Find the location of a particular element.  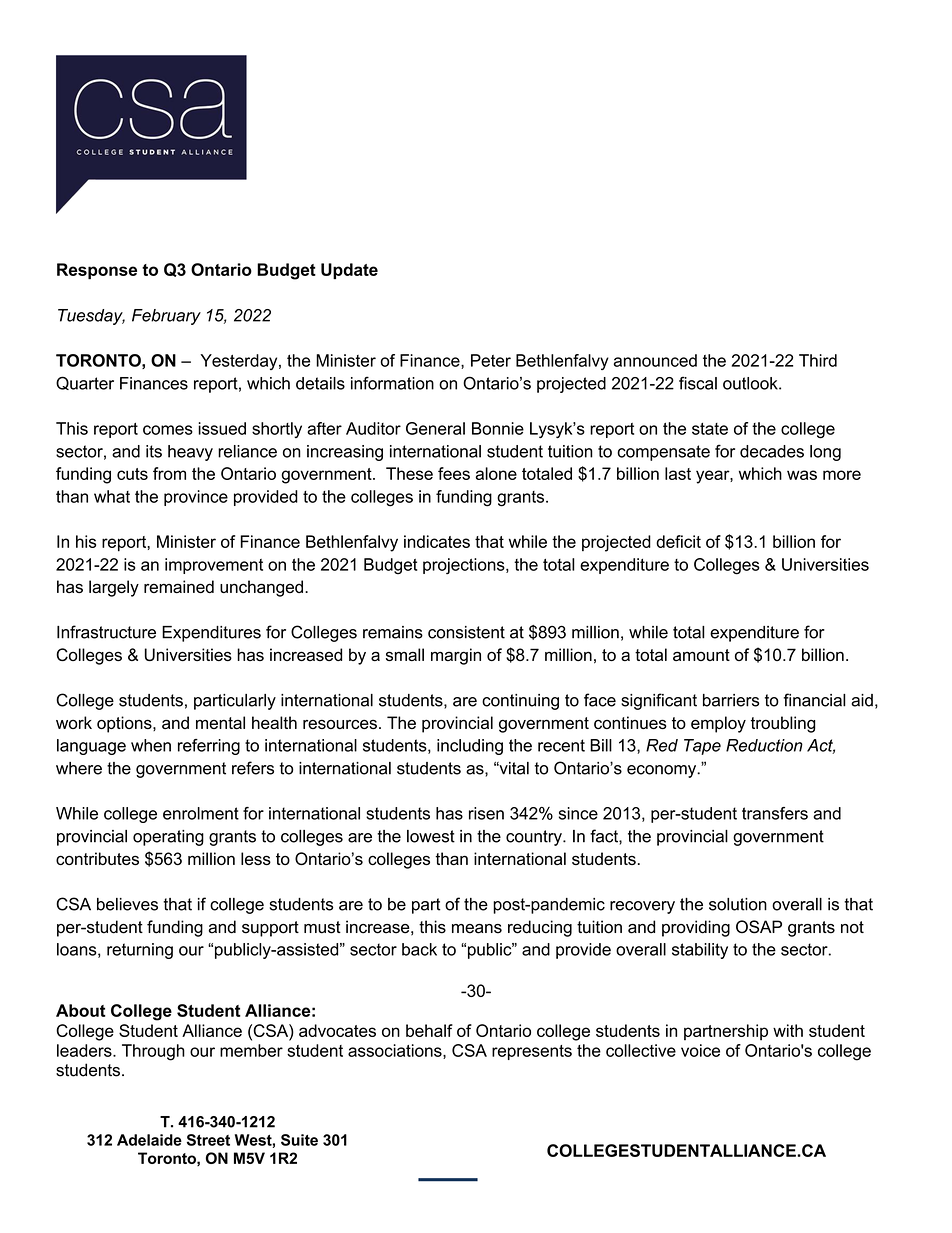

means is located at coordinates (477, 929).
